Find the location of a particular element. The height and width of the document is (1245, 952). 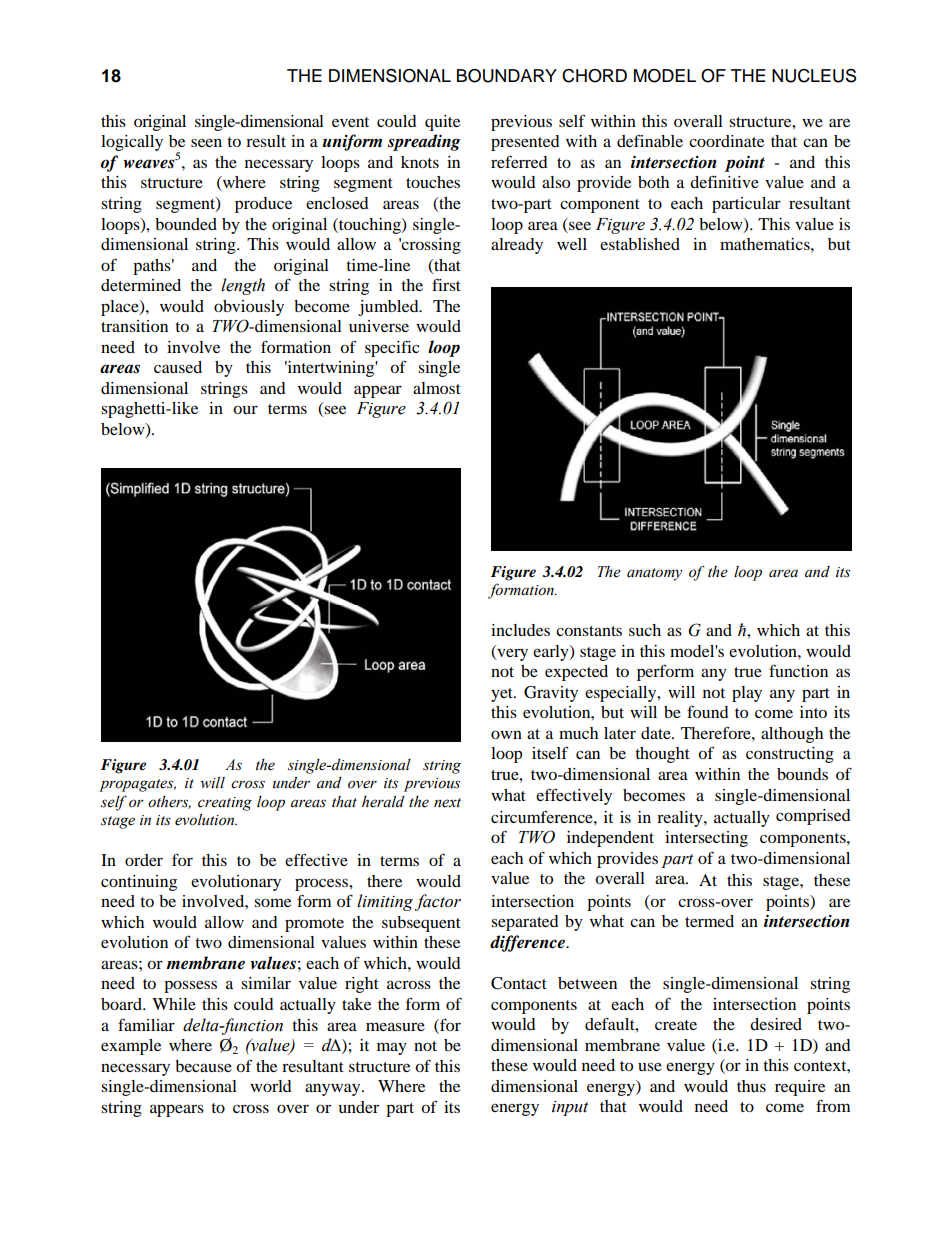

coordinate is located at coordinates (726, 141).
